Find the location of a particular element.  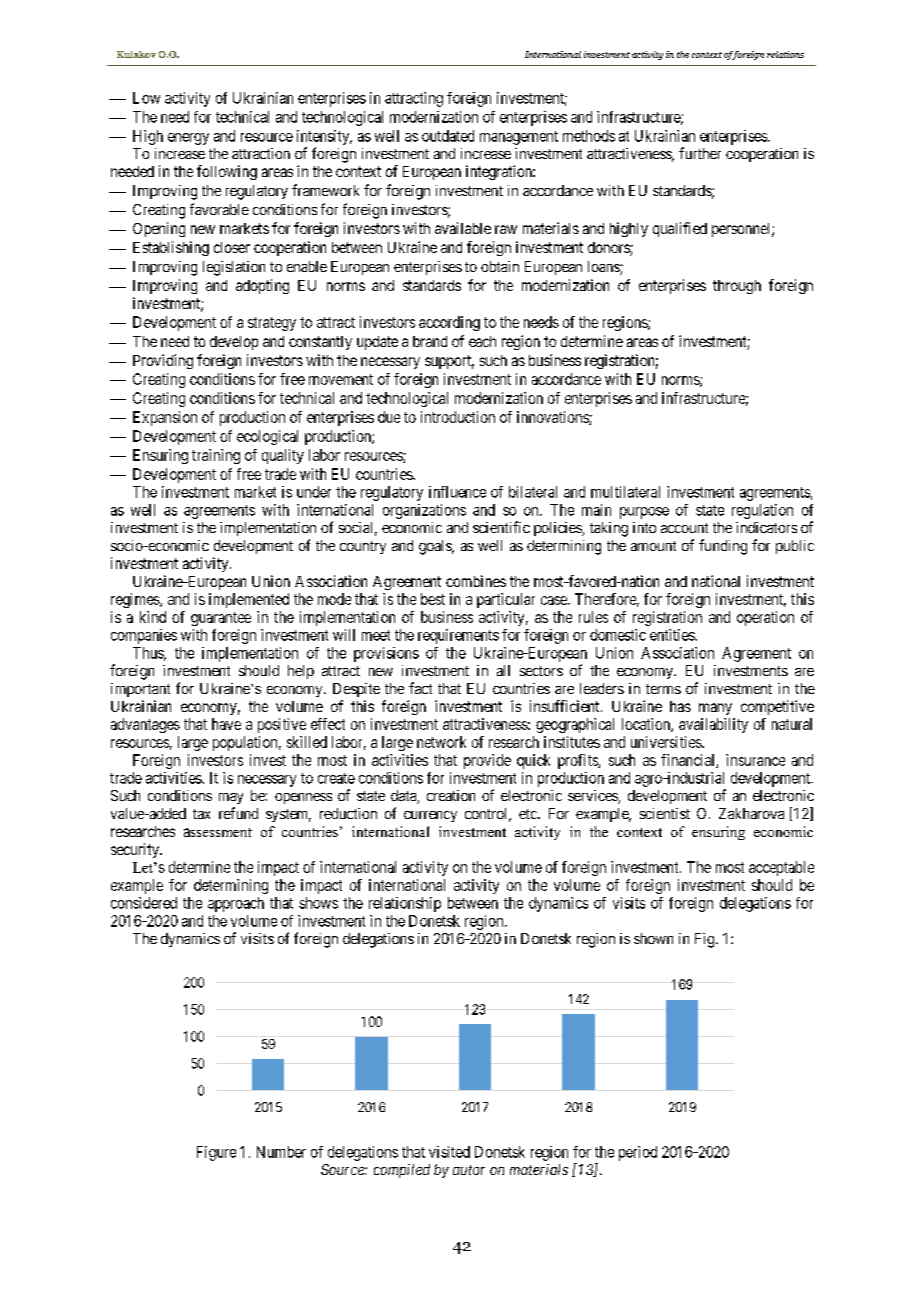

guarantee is located at coordinates (221, 619).
